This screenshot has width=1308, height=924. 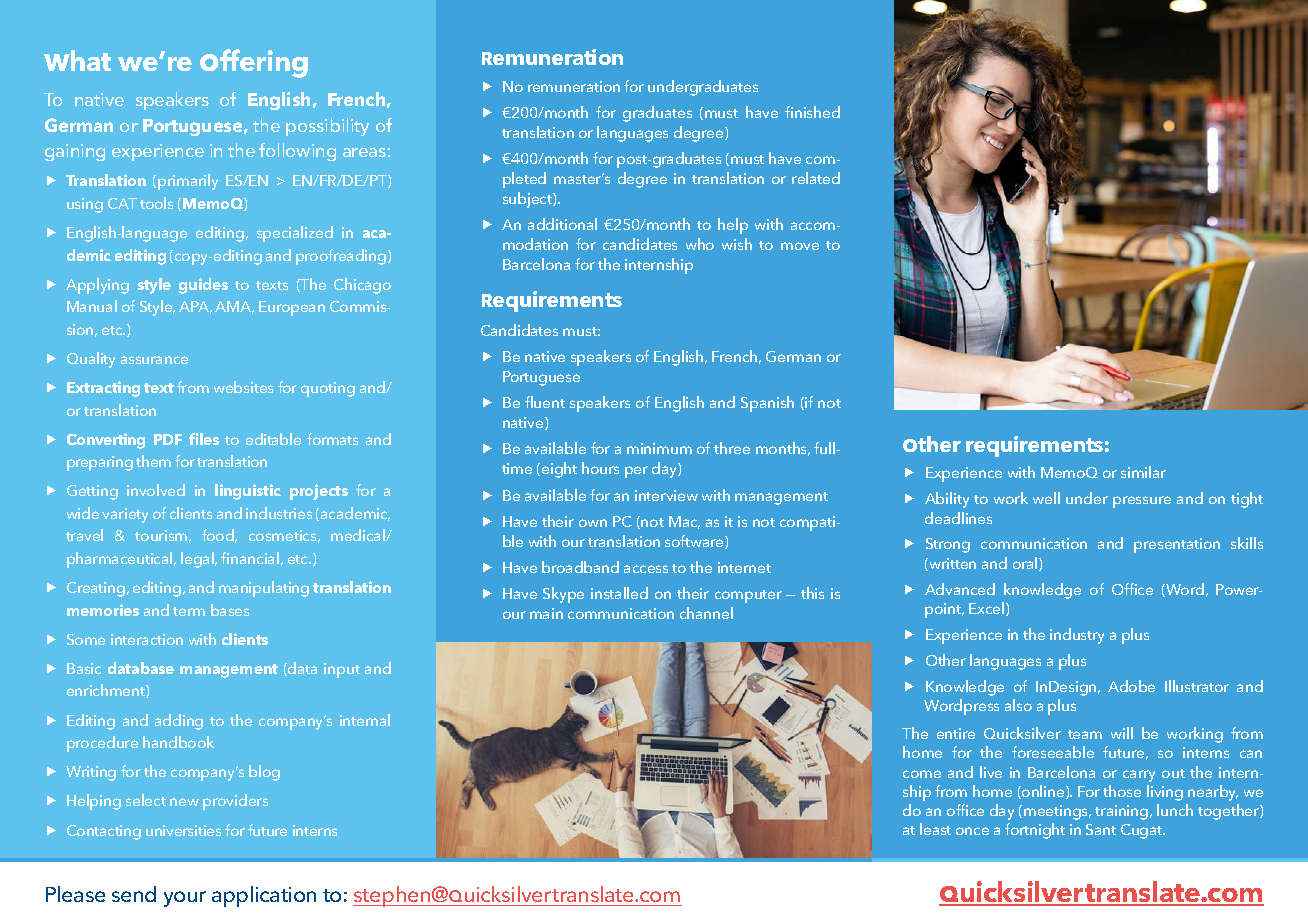 I want to click on linguistic, so click(x=248, y=492).
